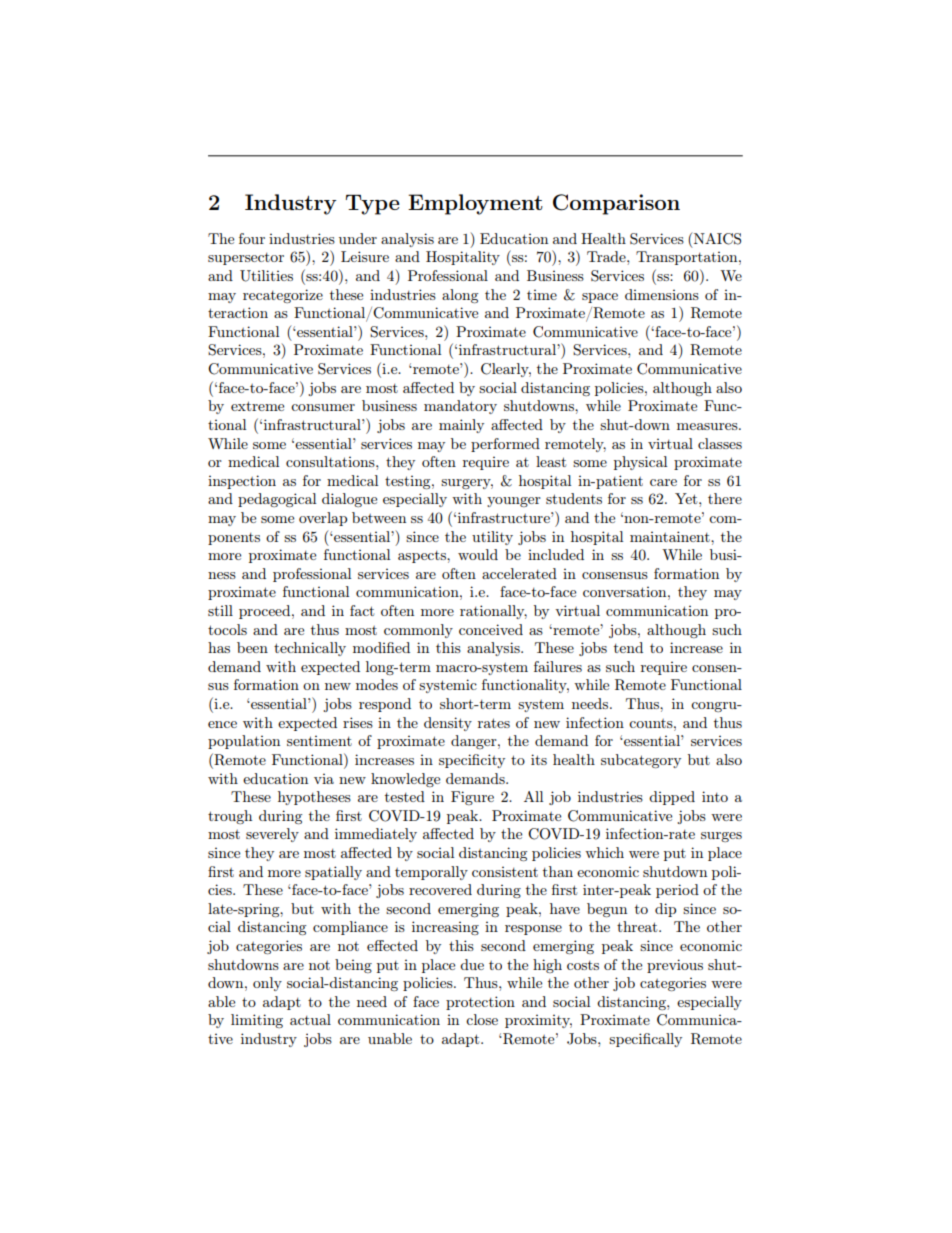  Describe the element at coordinates (717, 239) in the image. I see `NAICS` at that location.
